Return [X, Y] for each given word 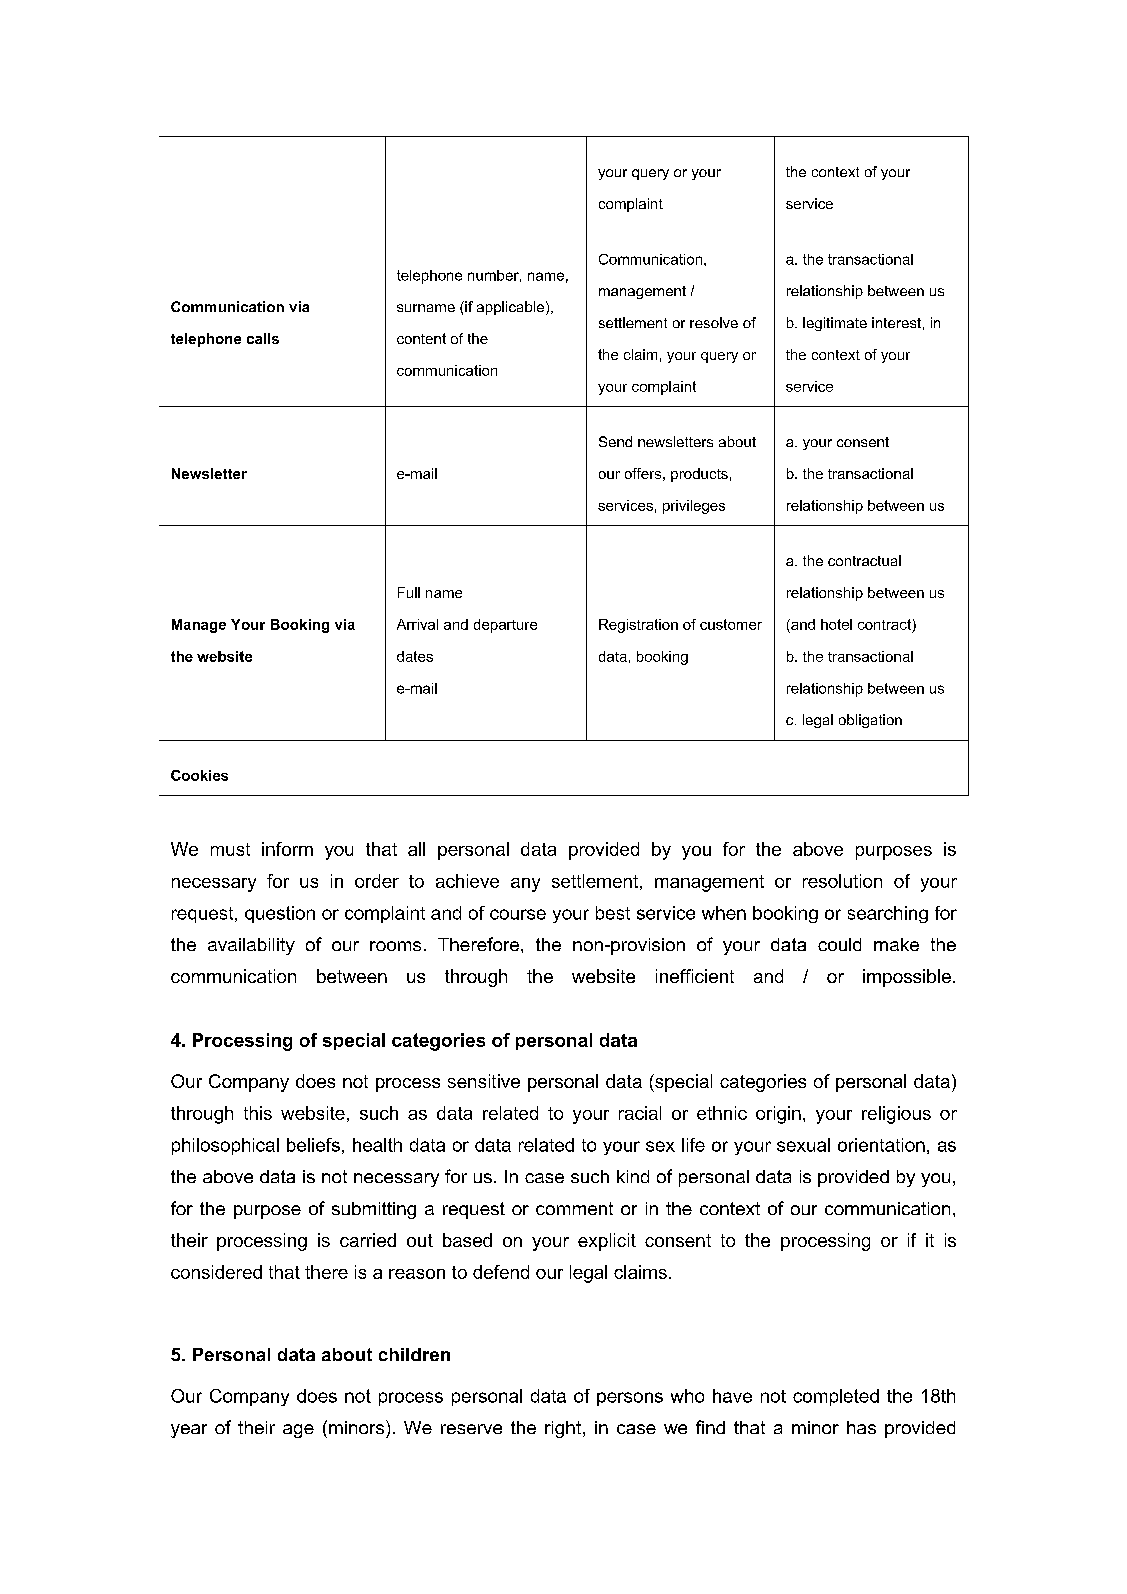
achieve [467, 881]
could [839, 944]
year [189, 1431]
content [421, 338]
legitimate [835, 324]
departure [505, 626]
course [518, 914]
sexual [803, 1145]
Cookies [199, 775]
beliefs [313, 1145]
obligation [870, 721]
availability [251, 946]
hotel [836, 624]
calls [263, 338]
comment [574, 1208]
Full [409, 592]
